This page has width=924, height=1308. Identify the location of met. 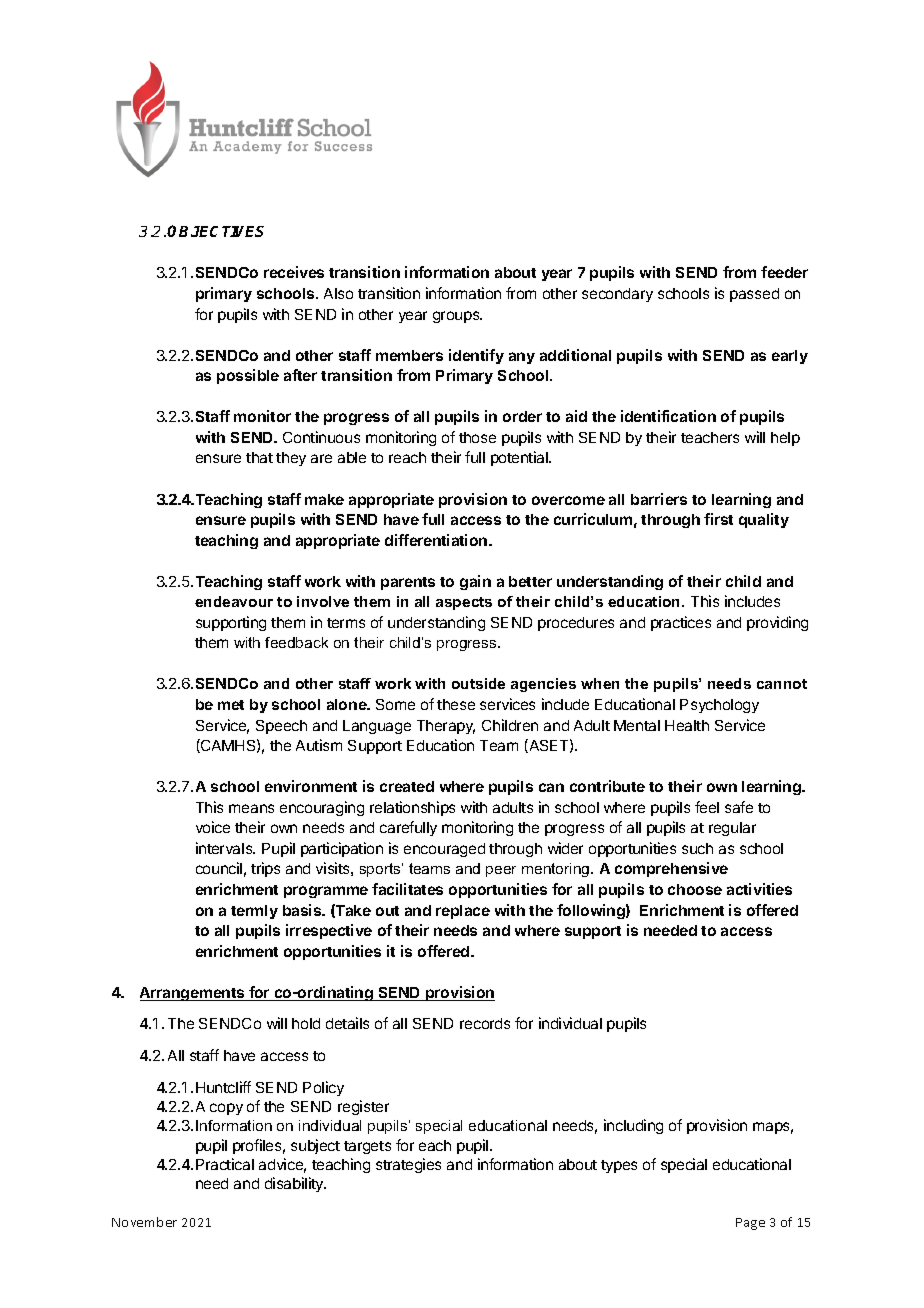
(231, 705).
